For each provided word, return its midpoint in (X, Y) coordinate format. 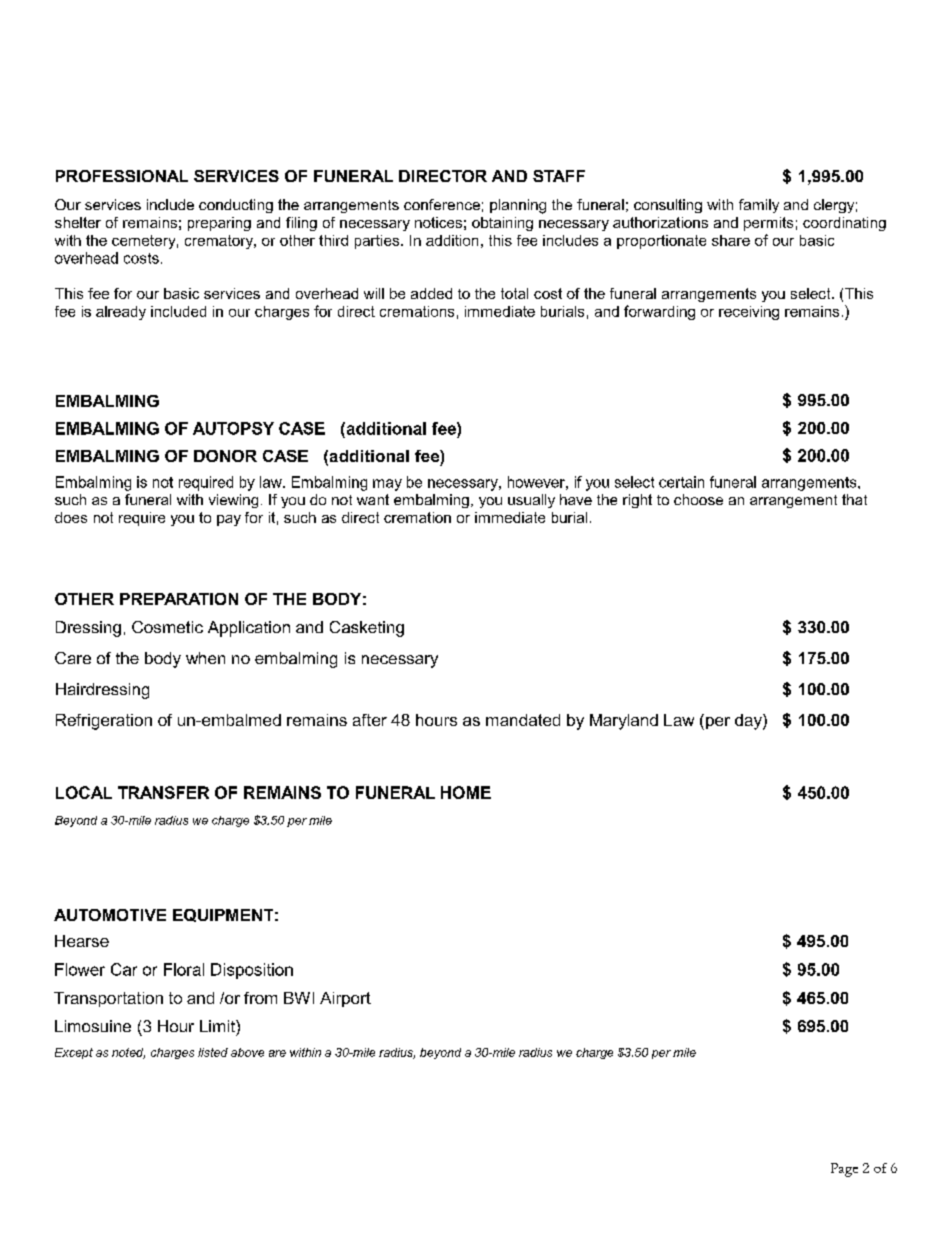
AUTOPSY (233, 428)
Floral (184, 969)
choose (698, 499)
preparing (219, 224)
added (431, 293)
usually (531, 501)
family (759, 206)
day (749, 722)
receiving (749, 313)
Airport (345, 999)
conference (442, 204)
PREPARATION (179, 599)
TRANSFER (163, 792)
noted (128, 1053)
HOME (466, 792)
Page (844, 1170)
